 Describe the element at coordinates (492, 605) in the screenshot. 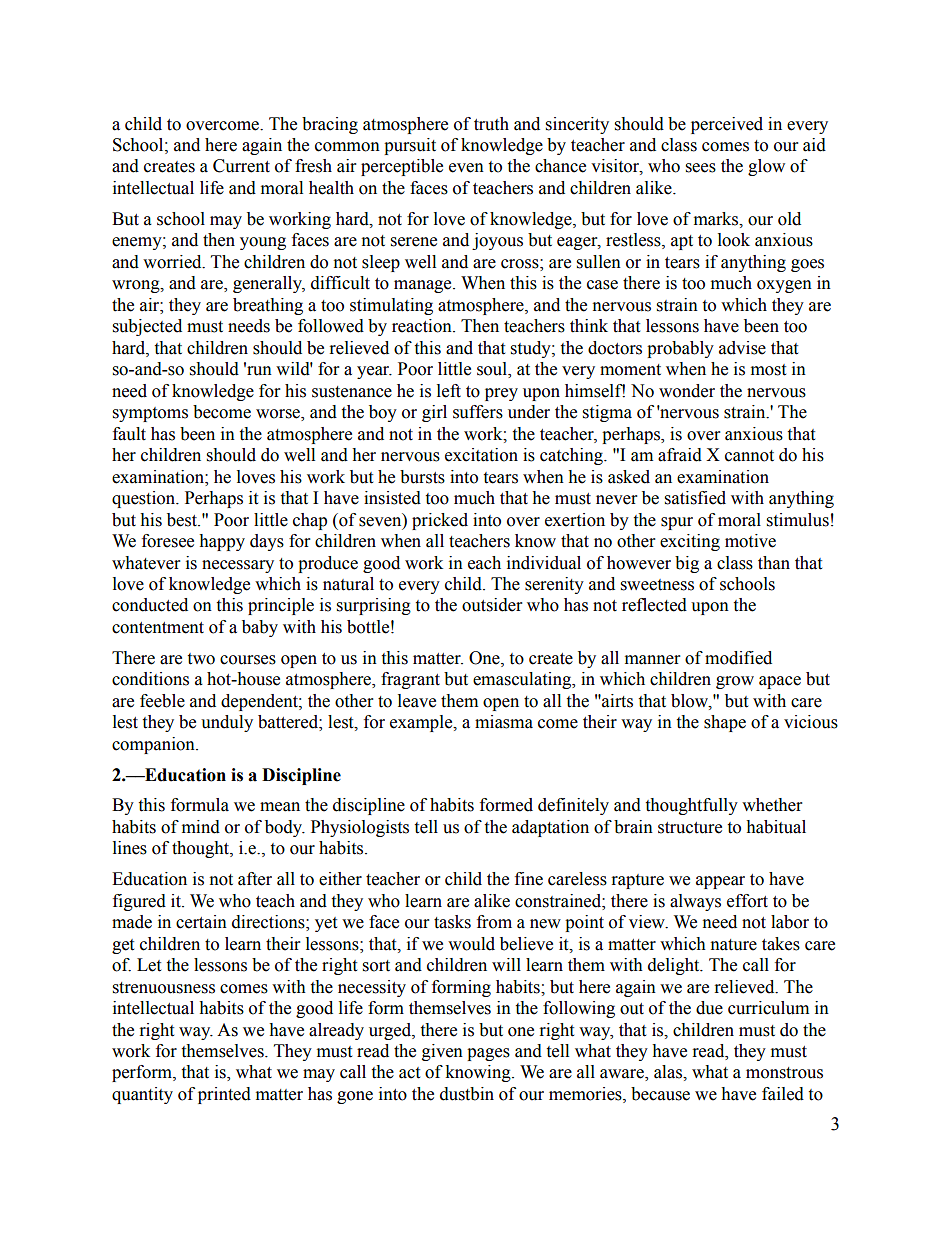

I see `outsider` at that location.
